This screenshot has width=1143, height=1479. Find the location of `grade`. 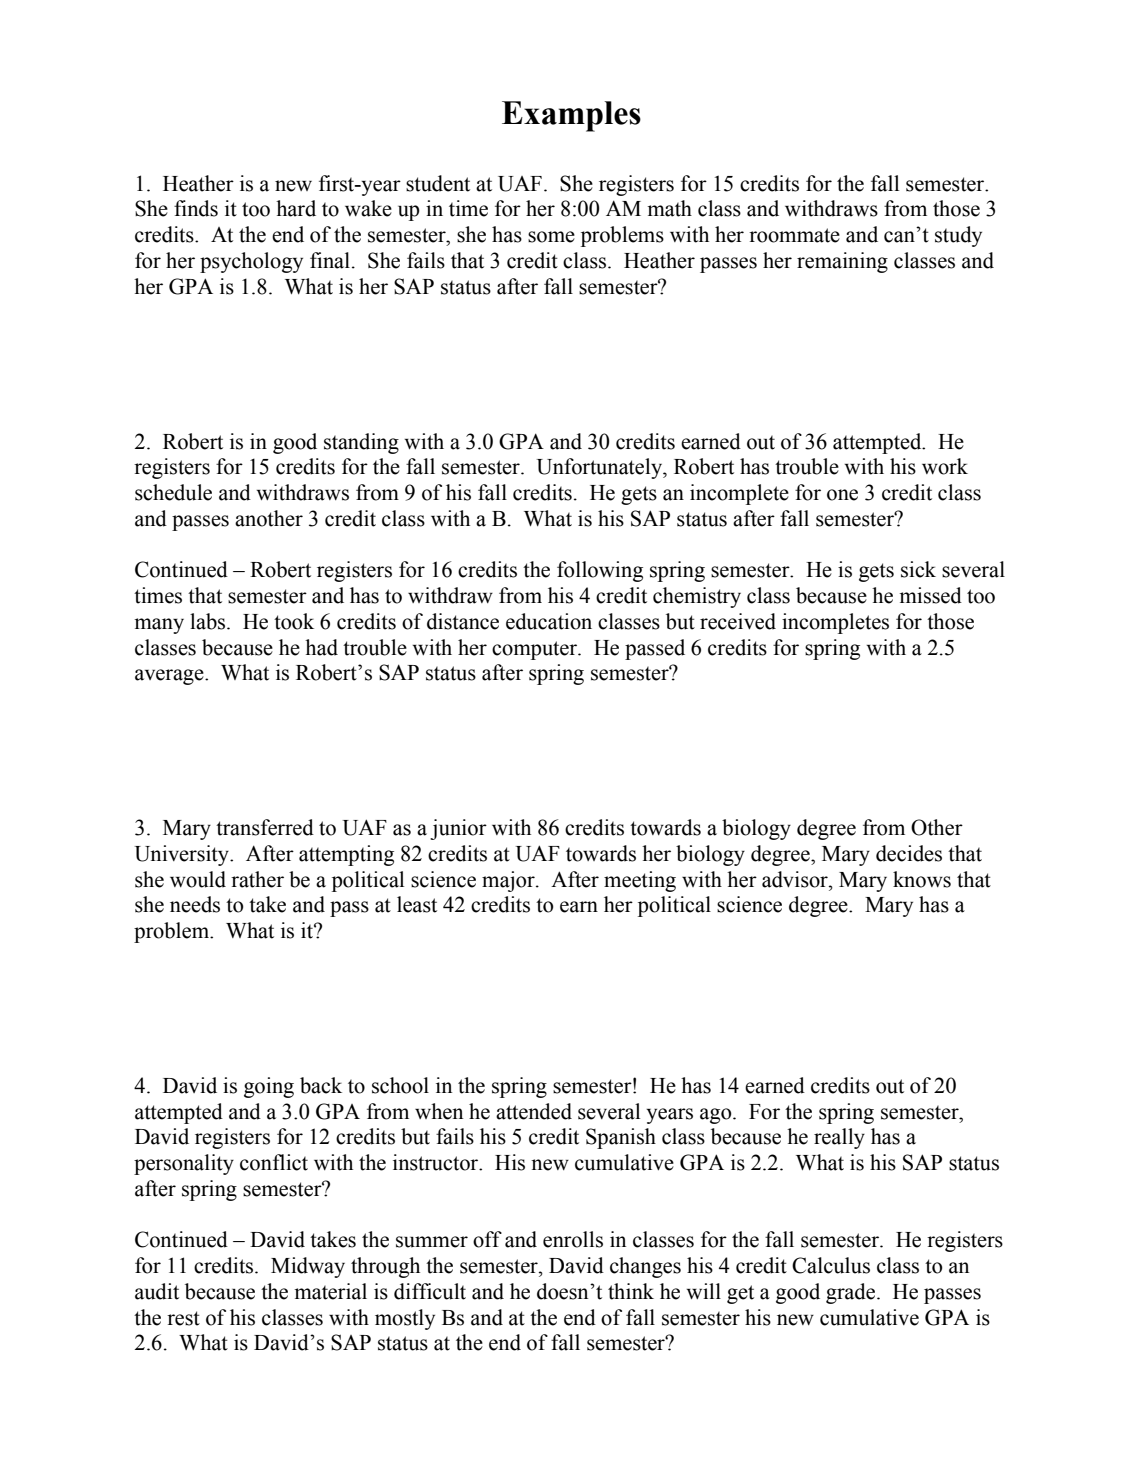

grade is located at coordinates (852, 1293).
